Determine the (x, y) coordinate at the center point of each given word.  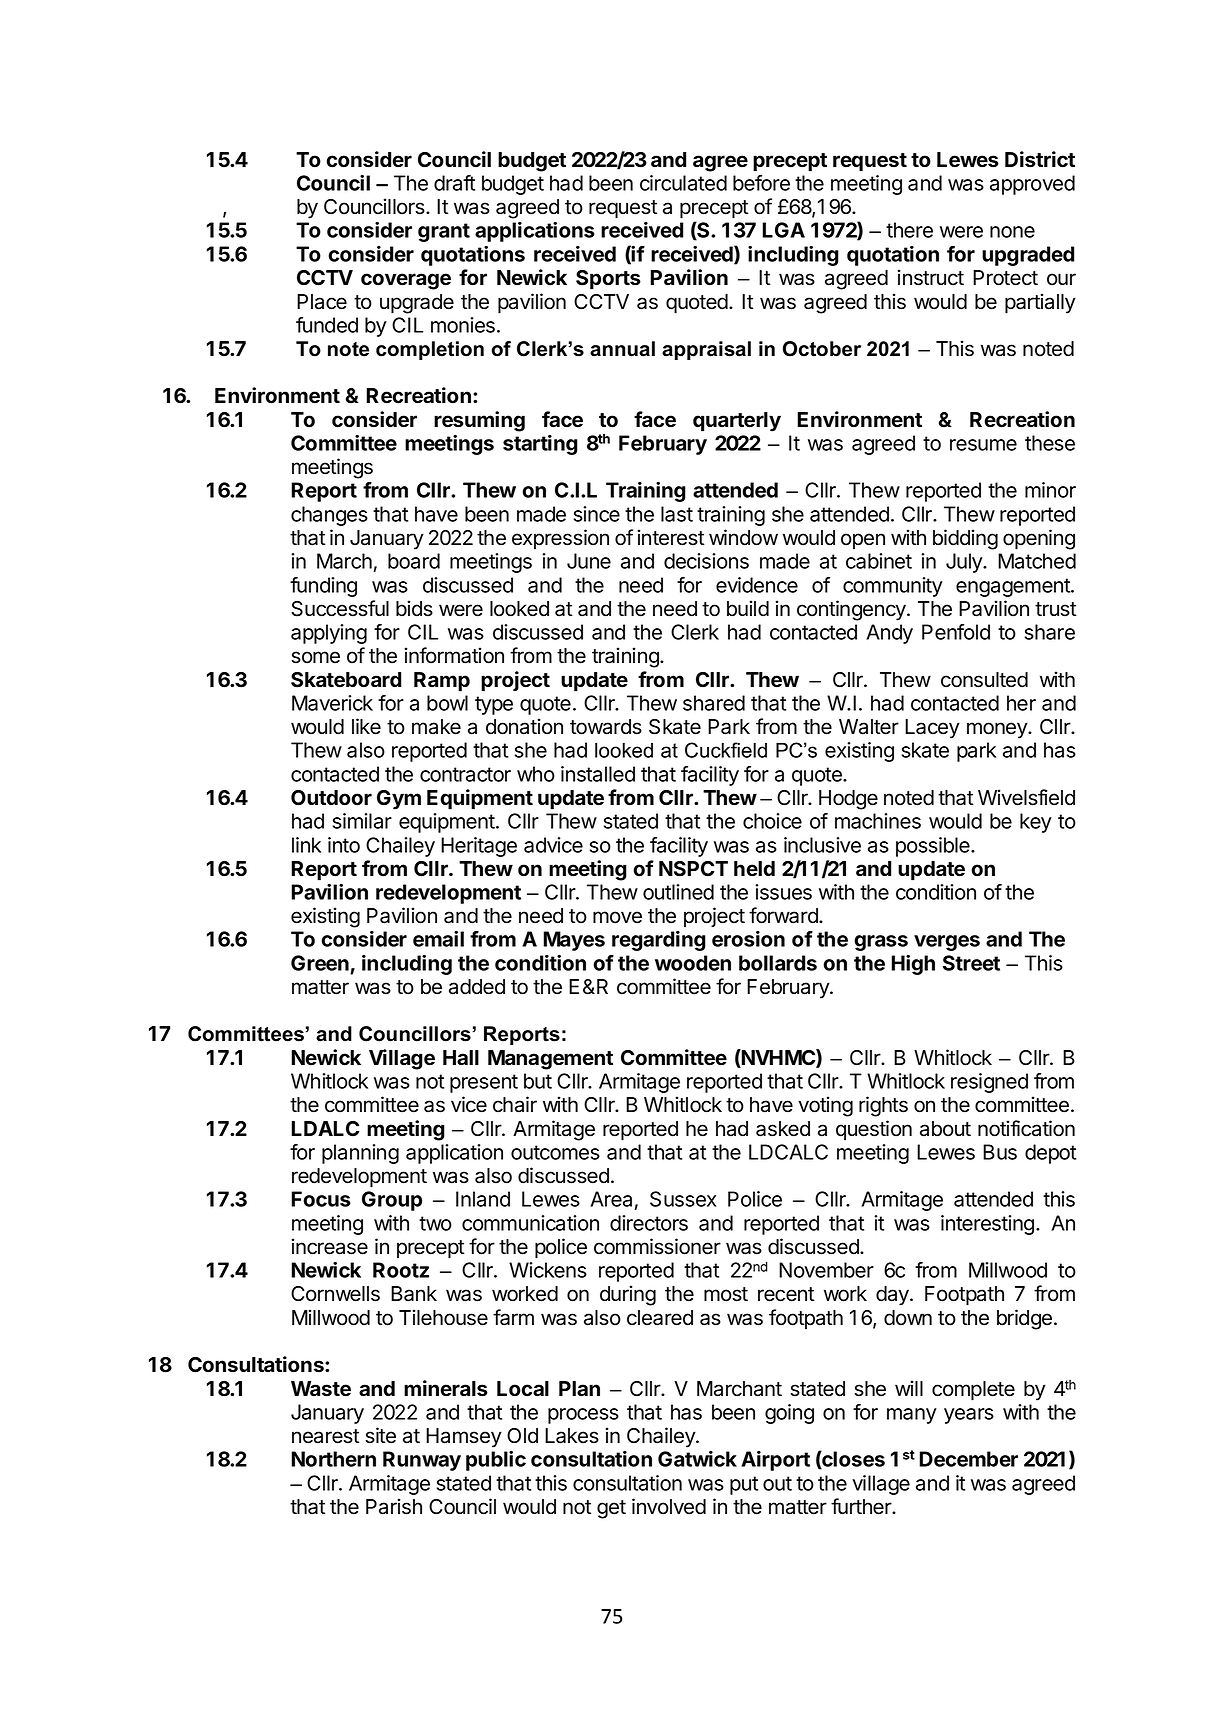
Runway (422, 1461)
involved (669, 1506)
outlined (678, 892)
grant (444, 232)
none (1012, 232)
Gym (399, 800)
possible (934, 847)
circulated (683, 183)
